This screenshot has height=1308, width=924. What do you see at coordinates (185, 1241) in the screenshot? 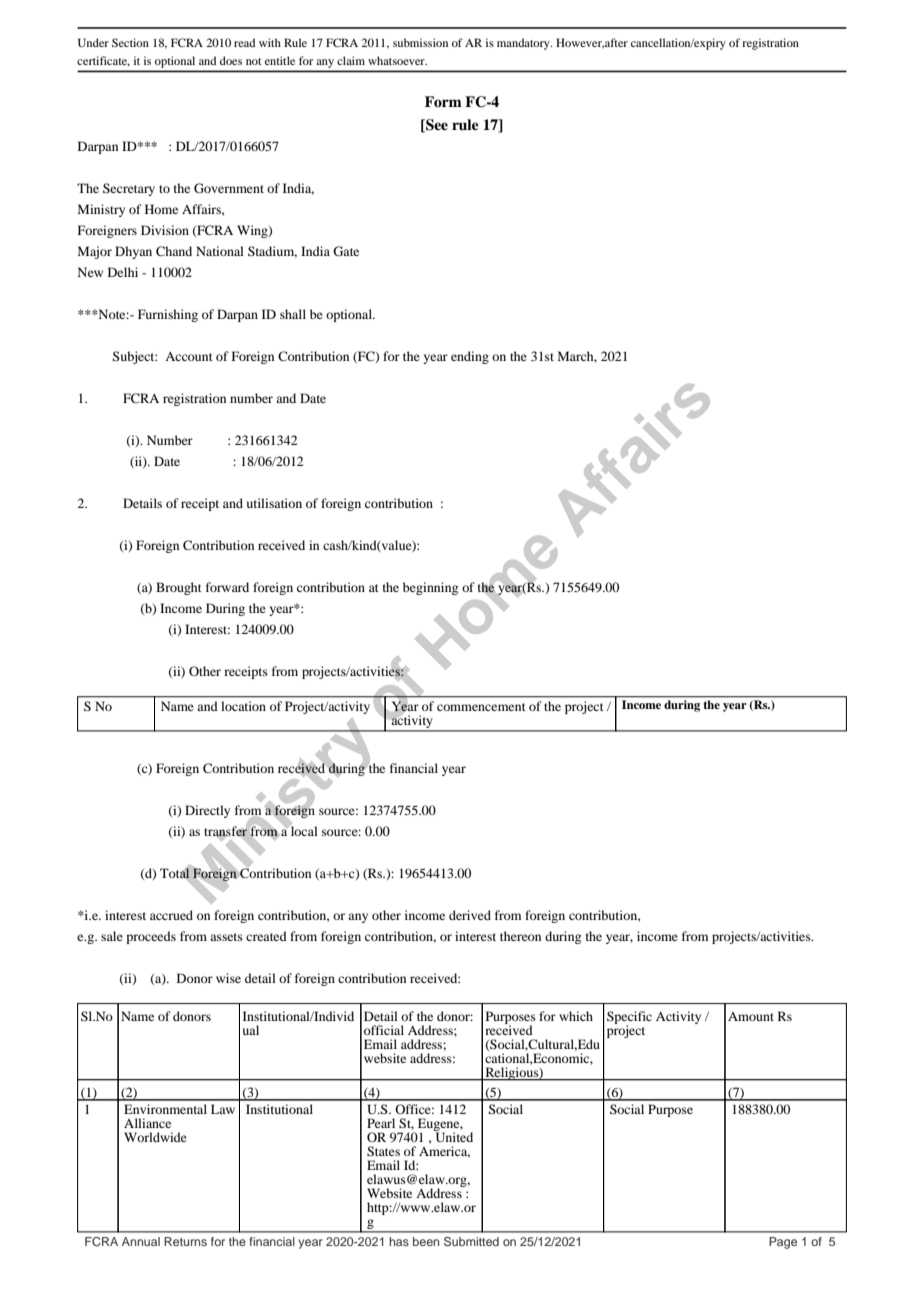
I see `Returns` at bounding box center [185, 1241].
